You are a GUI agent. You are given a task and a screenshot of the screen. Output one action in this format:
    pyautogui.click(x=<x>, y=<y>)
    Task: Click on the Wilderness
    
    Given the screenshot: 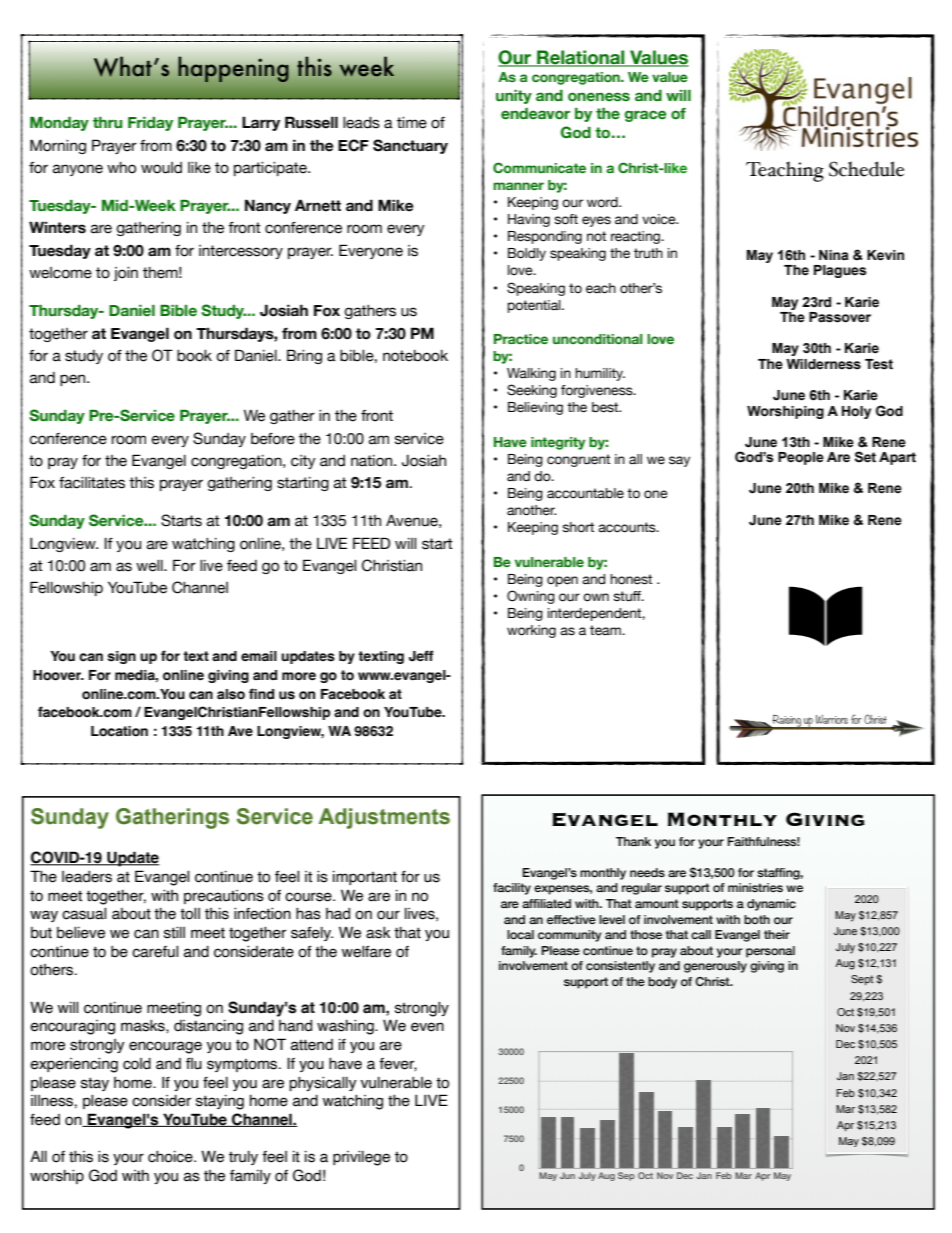 What is the action you would take?
    pyautogui.click(x=823, y=364)
